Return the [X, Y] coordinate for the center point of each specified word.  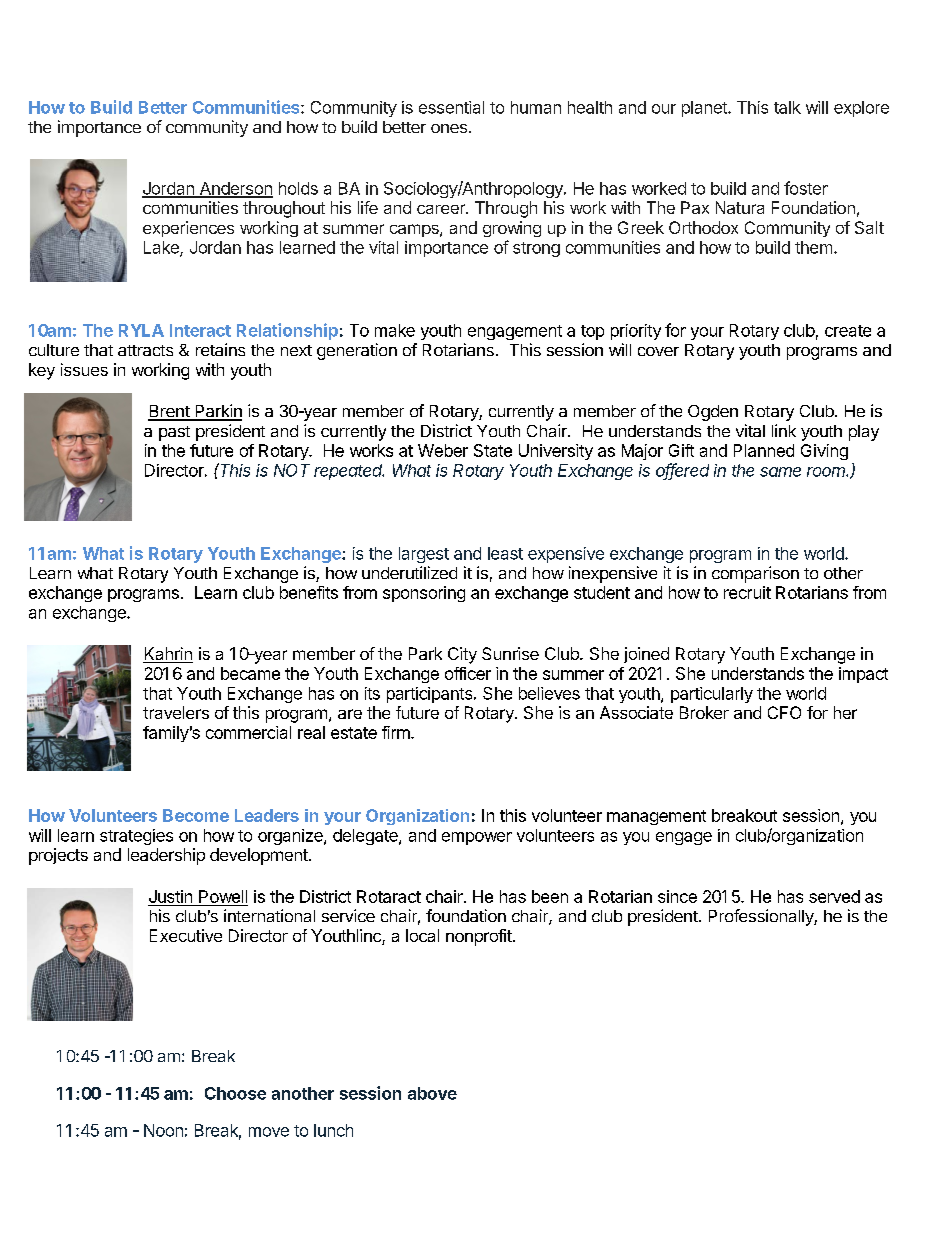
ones [449, 128]
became [250, 673]
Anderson [235, 189]
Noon [163, 1130]
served [834, 896]
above [432, 1093]
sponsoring [424, 594]
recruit [747, 592]
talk [787, 107]
